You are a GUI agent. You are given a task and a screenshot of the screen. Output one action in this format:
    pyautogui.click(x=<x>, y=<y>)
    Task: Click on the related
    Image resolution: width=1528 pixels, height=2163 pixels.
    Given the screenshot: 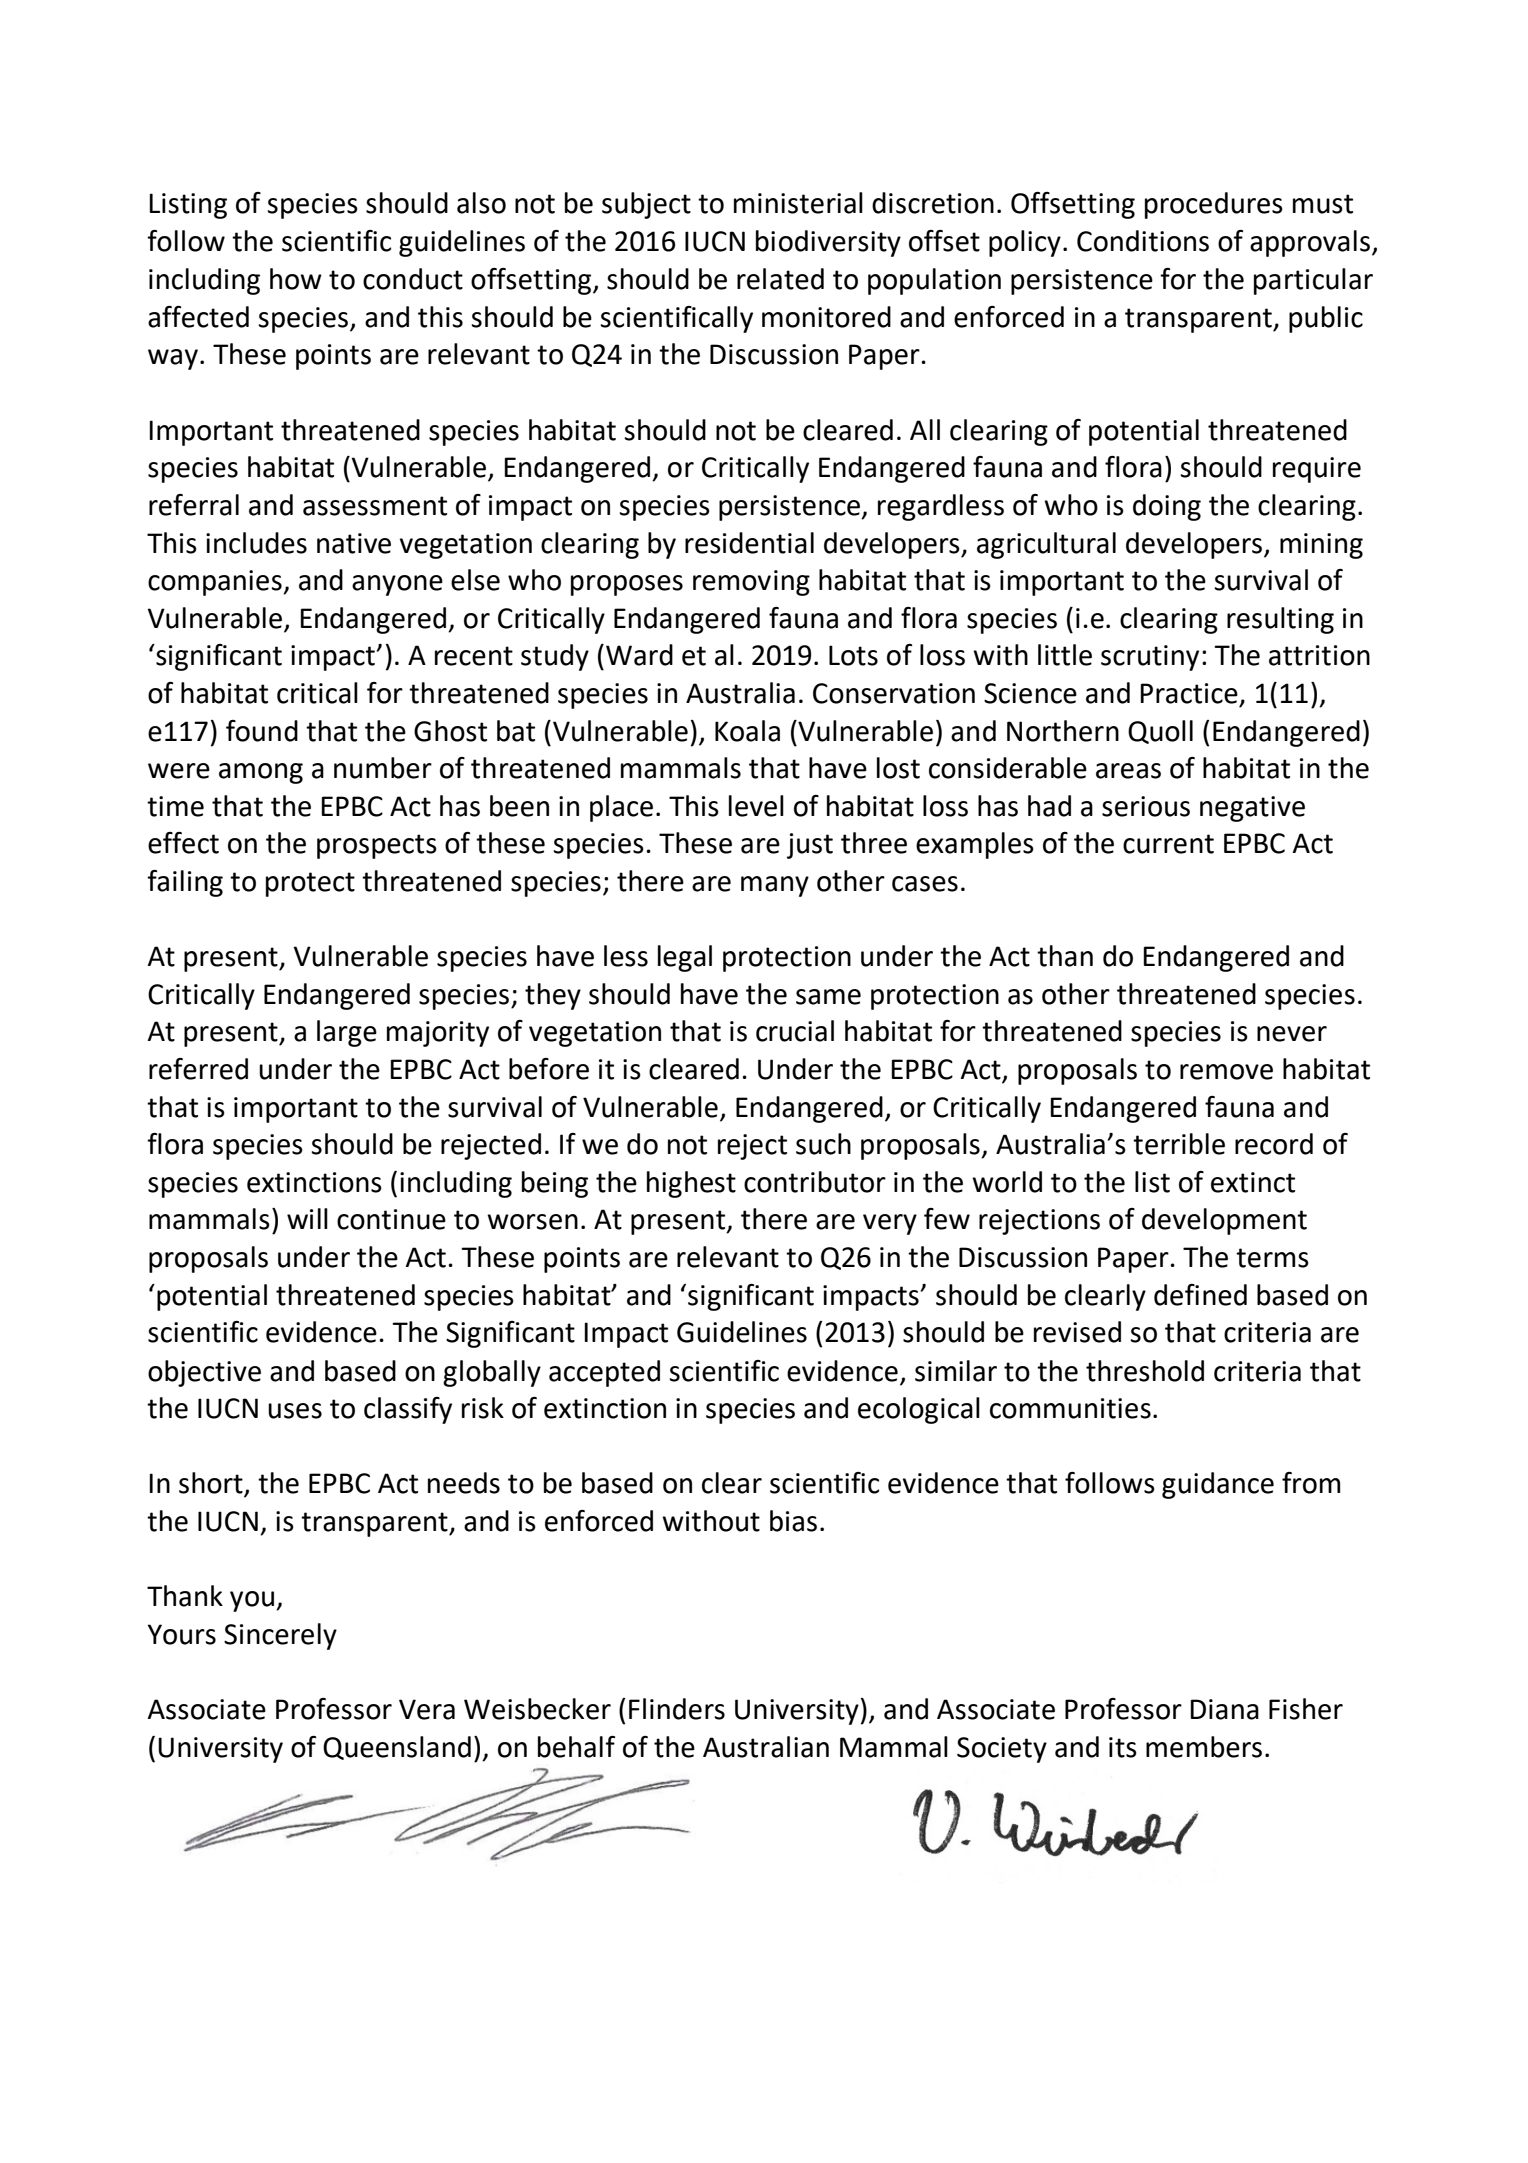 What is the action you would take?
    pyautogui.click(x=780, y=279)
